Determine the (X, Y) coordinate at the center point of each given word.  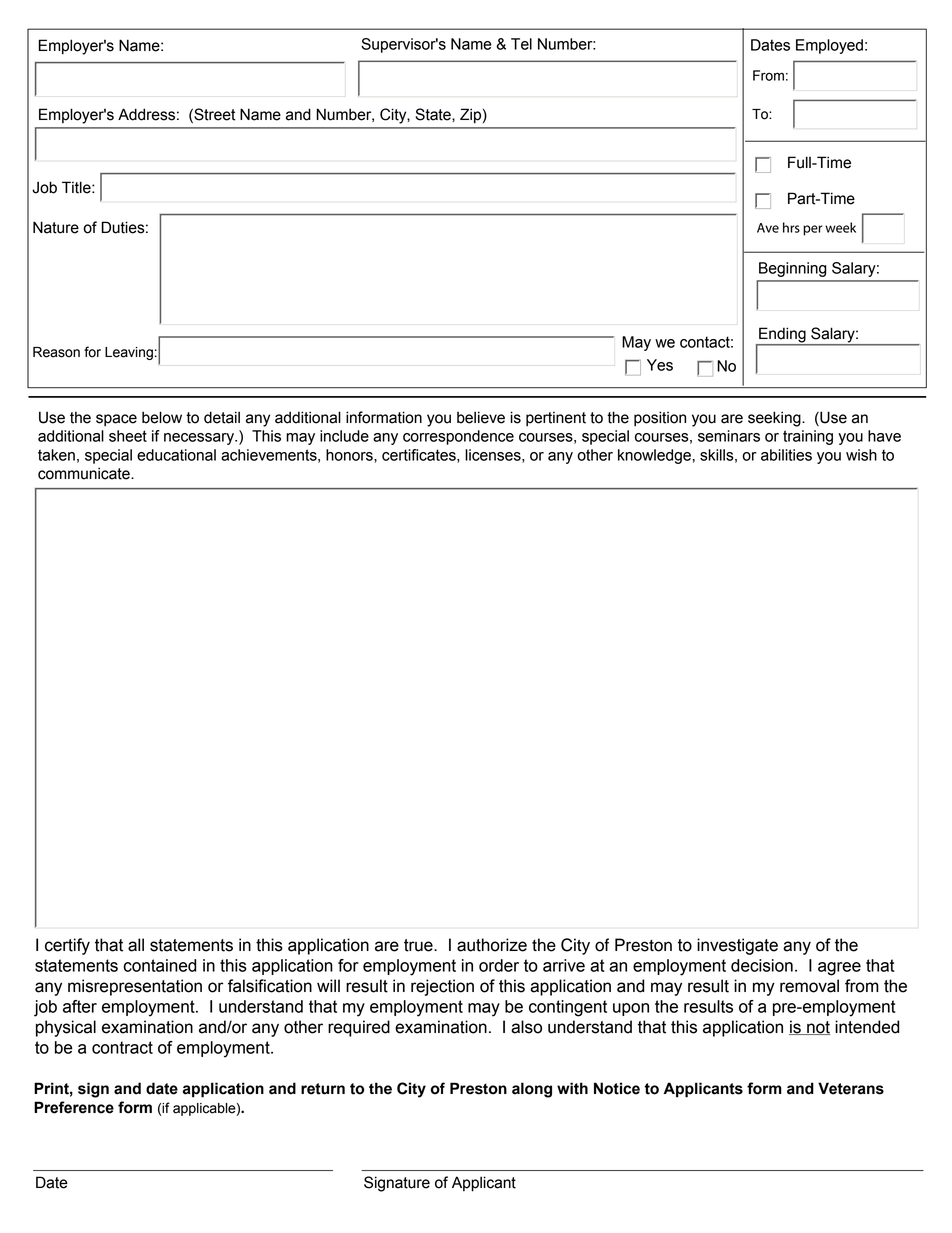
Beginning (792, 269)
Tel (521, 44)
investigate (737, 946)
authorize (492, 945)
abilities (786, 455)
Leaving (129, 353)
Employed (829, 46)
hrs (791, 227)
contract (122, 1047)
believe (481, 417)
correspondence (458, 437)
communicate (85, 473)
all (136, 945)
